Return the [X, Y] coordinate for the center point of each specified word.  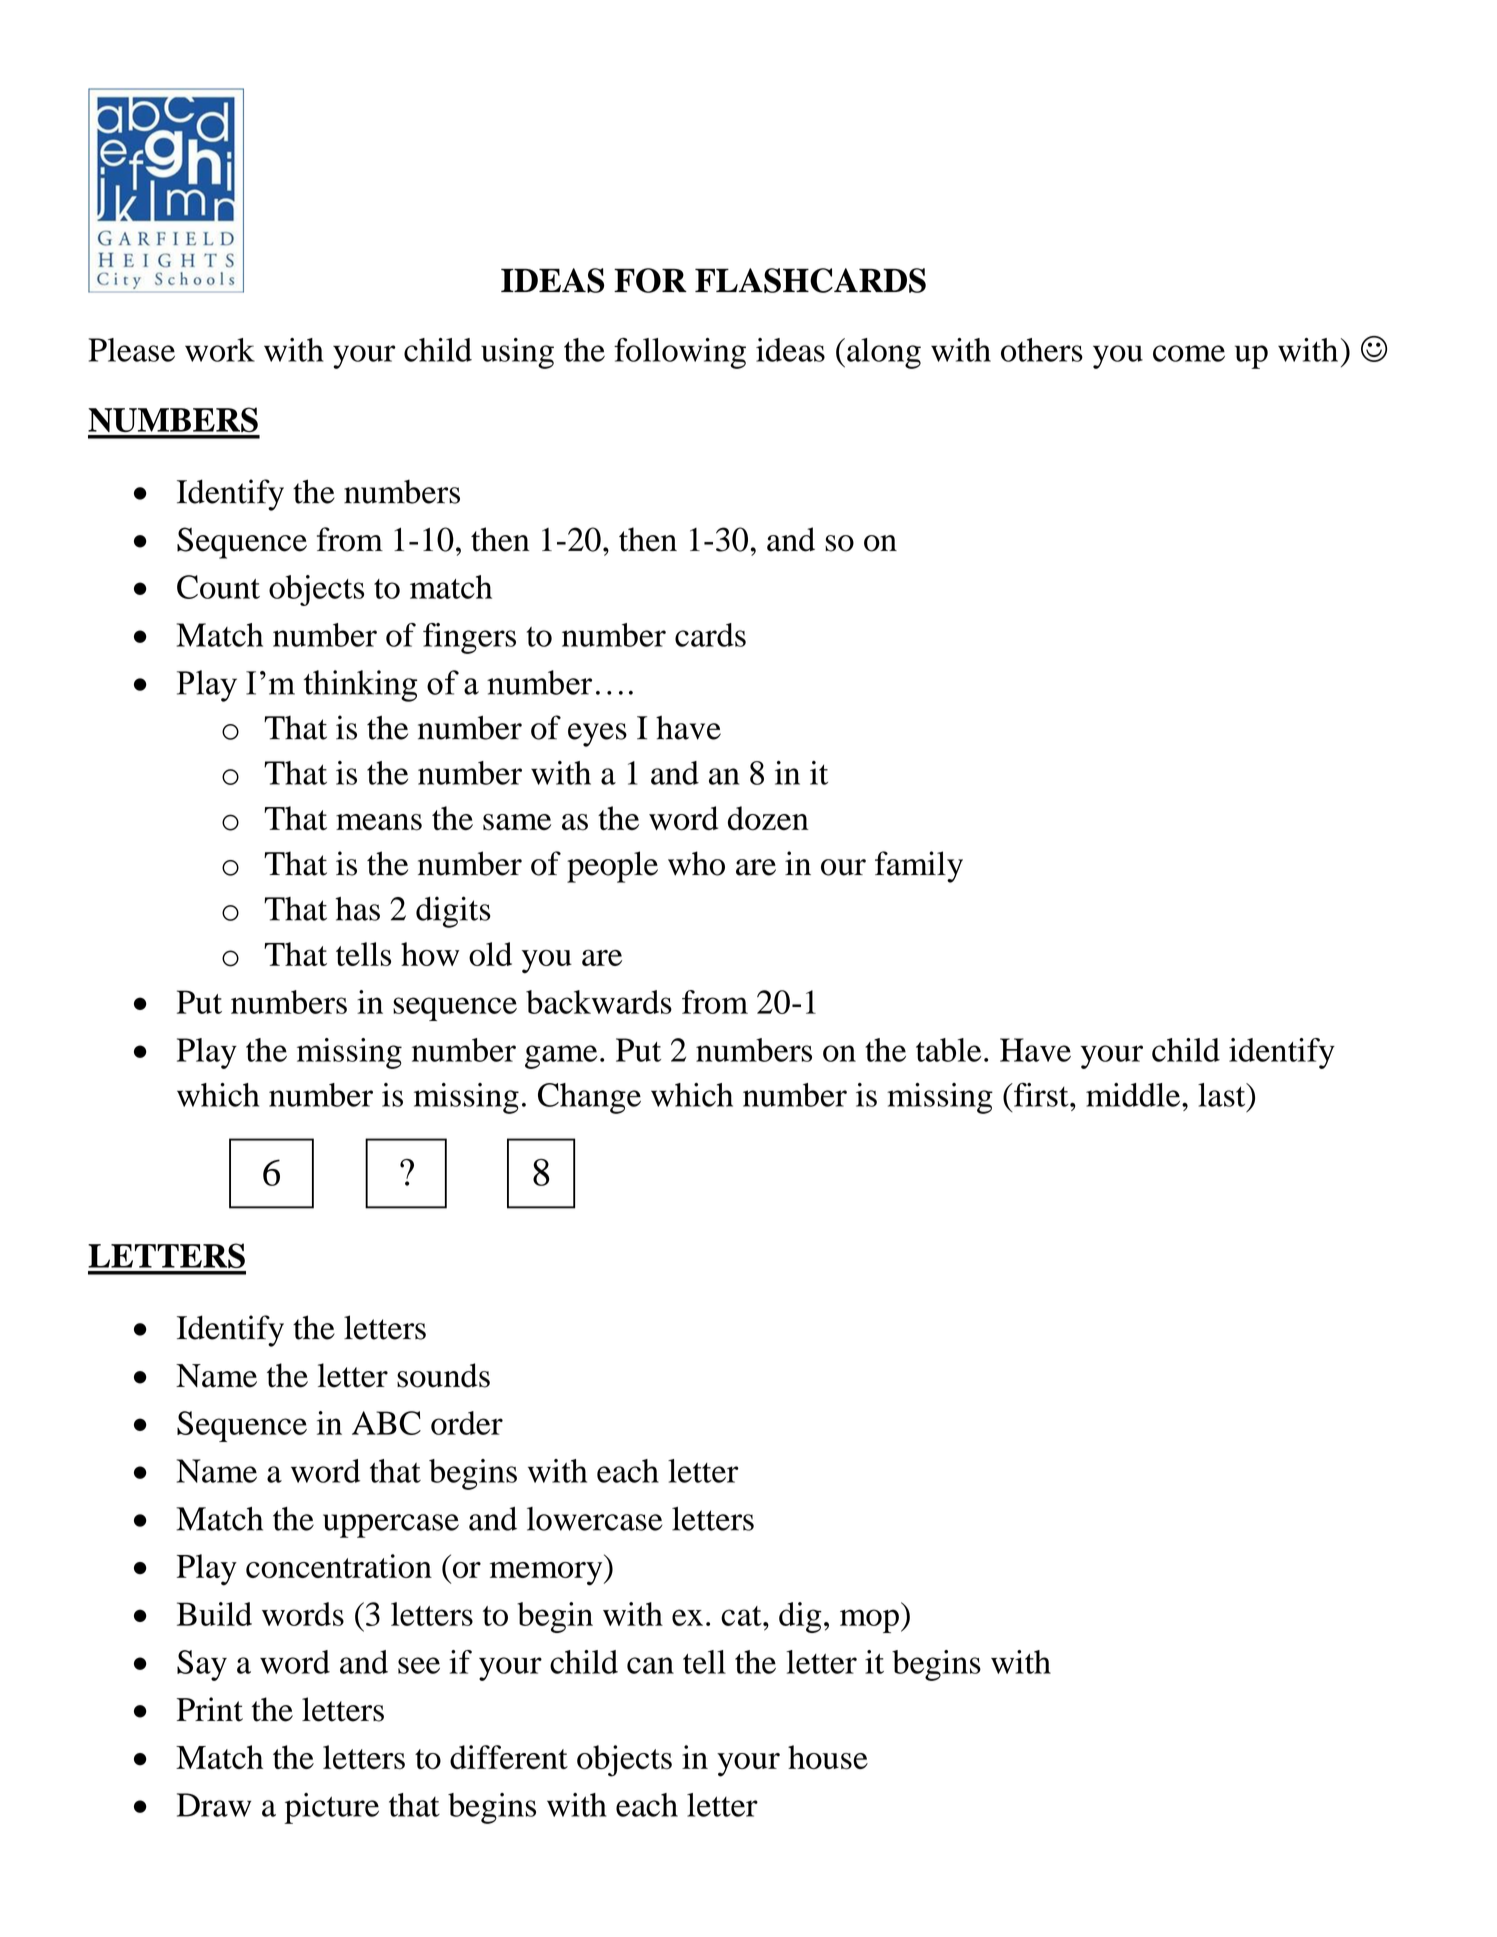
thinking [360, 686]
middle [1134, 1095]
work [220, 350]
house [828, 1757]
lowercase [595, 1519]
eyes [597, 735]
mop [869, 1621]
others [1042, 350]
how [430, 954]
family [919, 867]
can [650, 1665]
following [680, 353]
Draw [214, 1805]
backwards [599, 1002]
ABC [386, 1423]
